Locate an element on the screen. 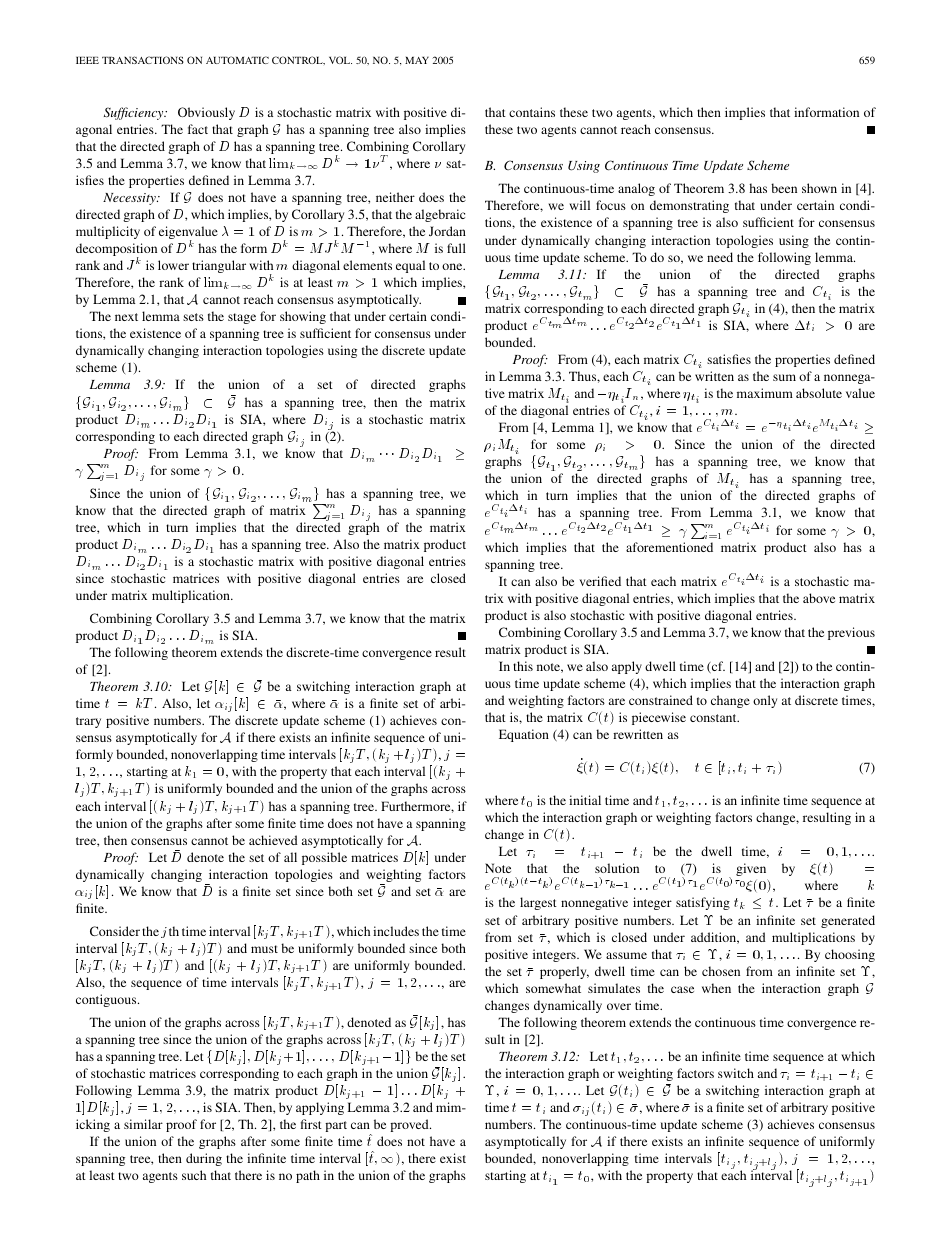 This screenshot has height=1233, width=952. been is located at coordinates (784, 188).
